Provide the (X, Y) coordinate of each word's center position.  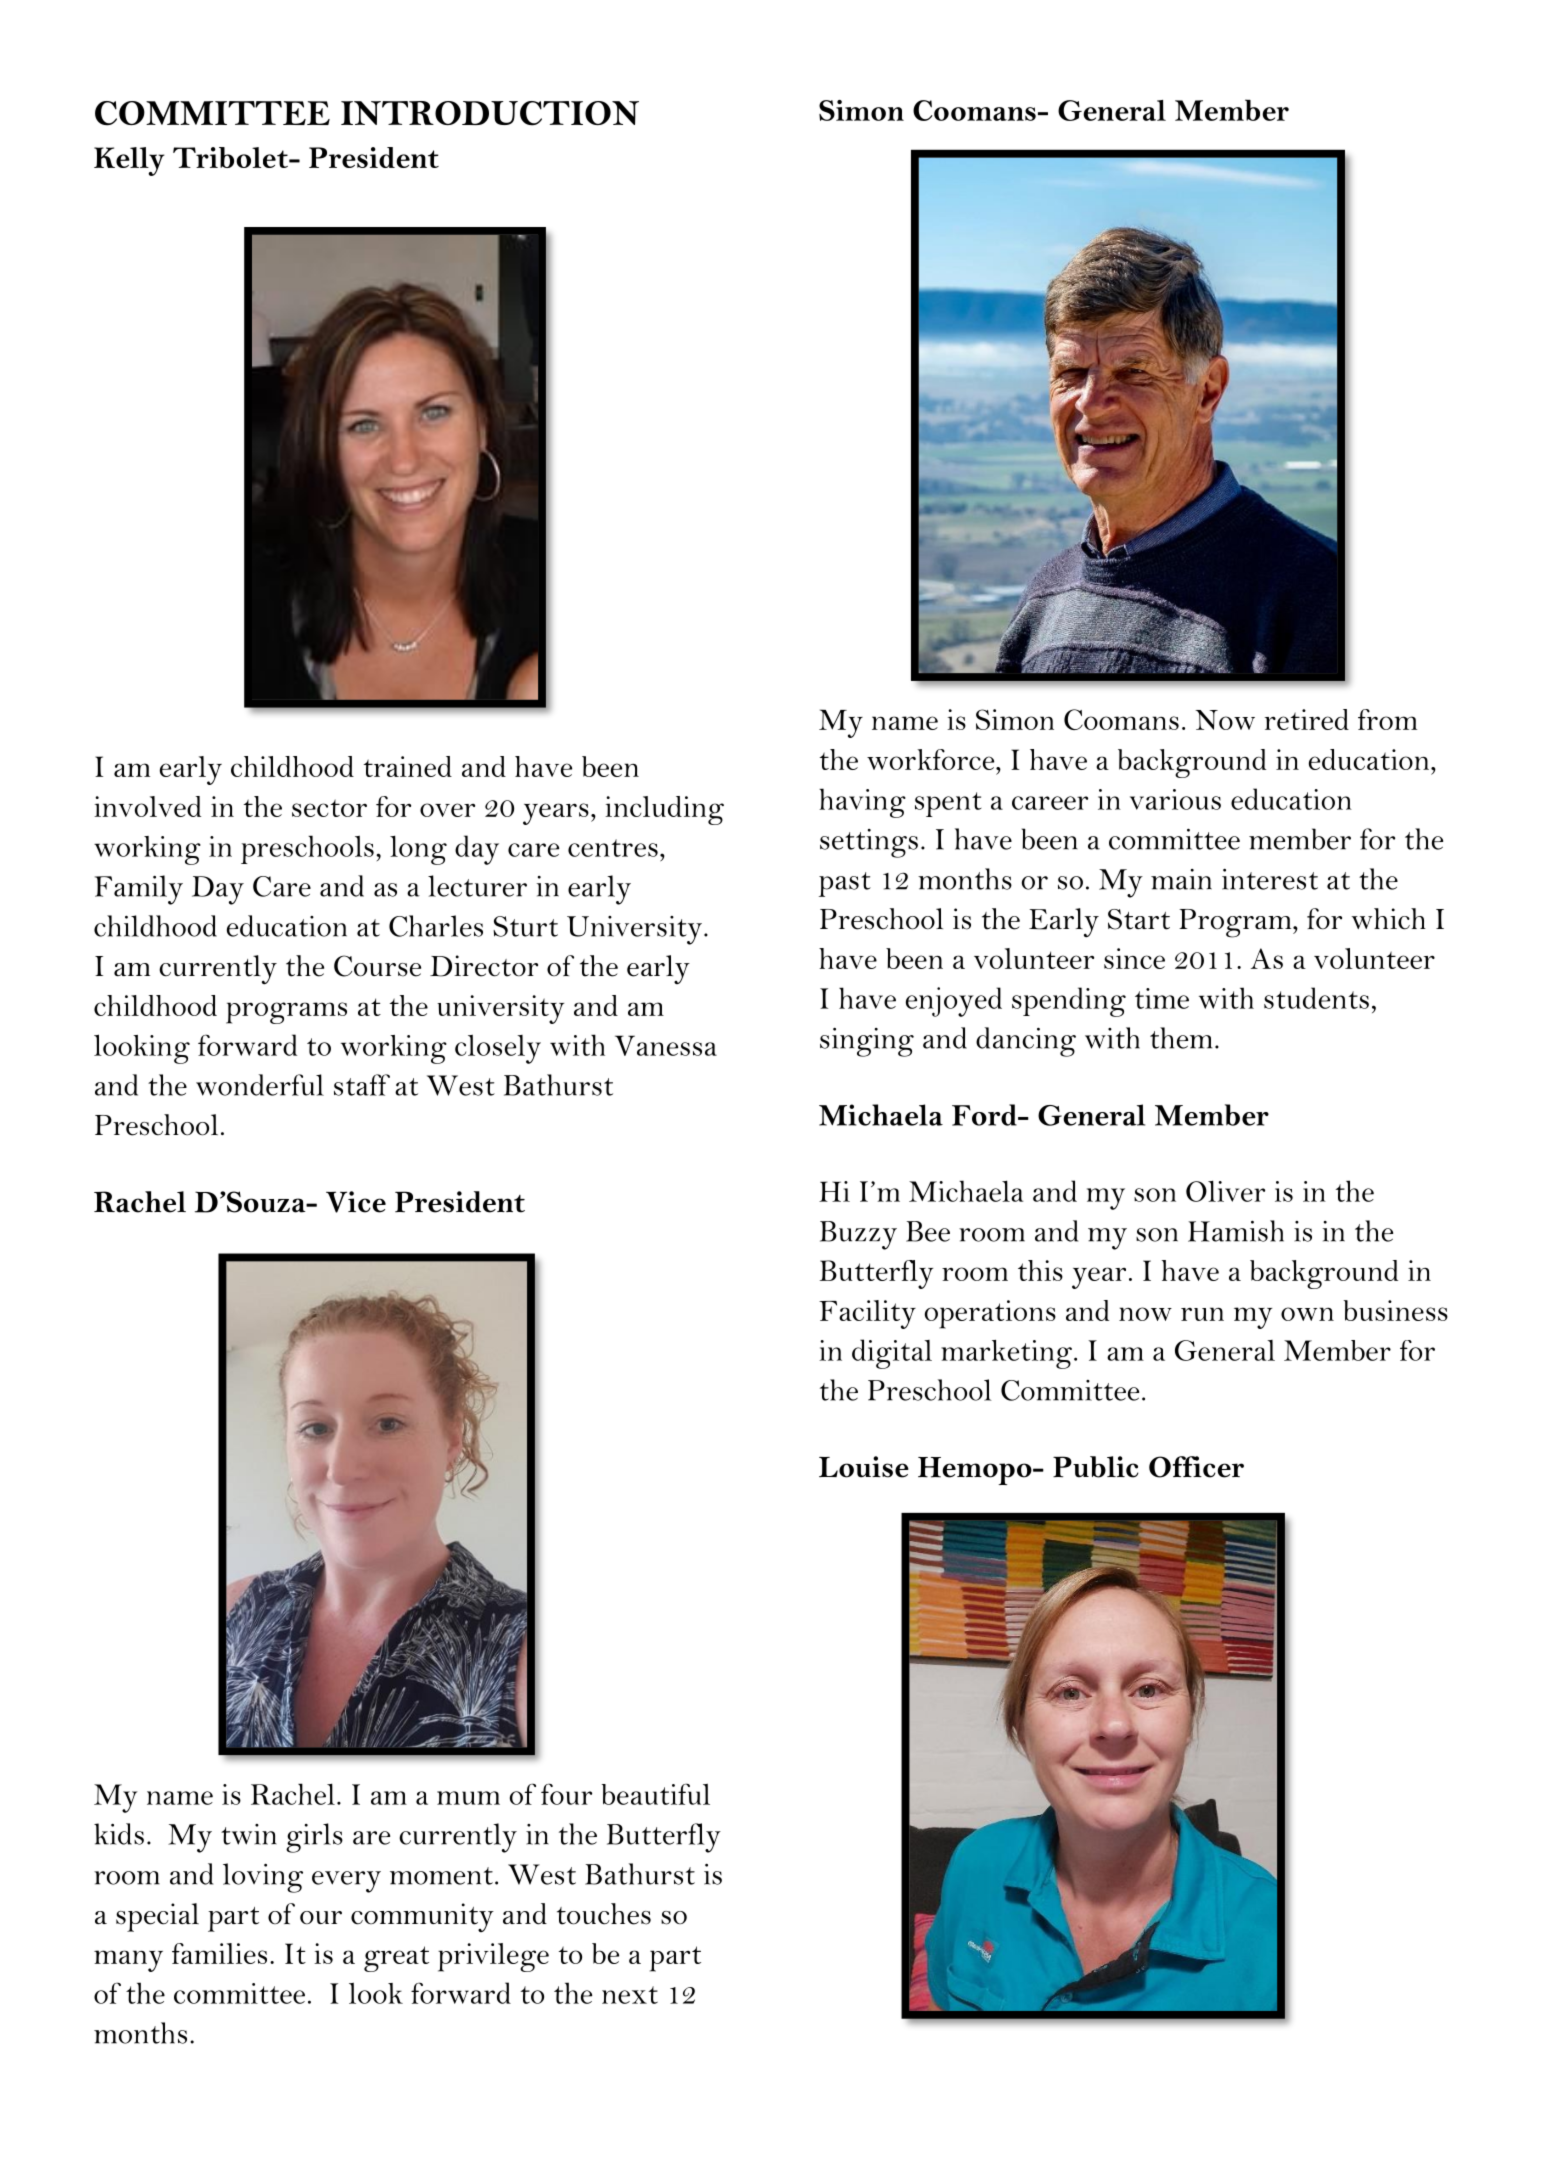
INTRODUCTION (490, 113)
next (630, 1995)
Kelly (129, 161)
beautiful (656, 1794)
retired (1307, 719)
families (219, 1953)
